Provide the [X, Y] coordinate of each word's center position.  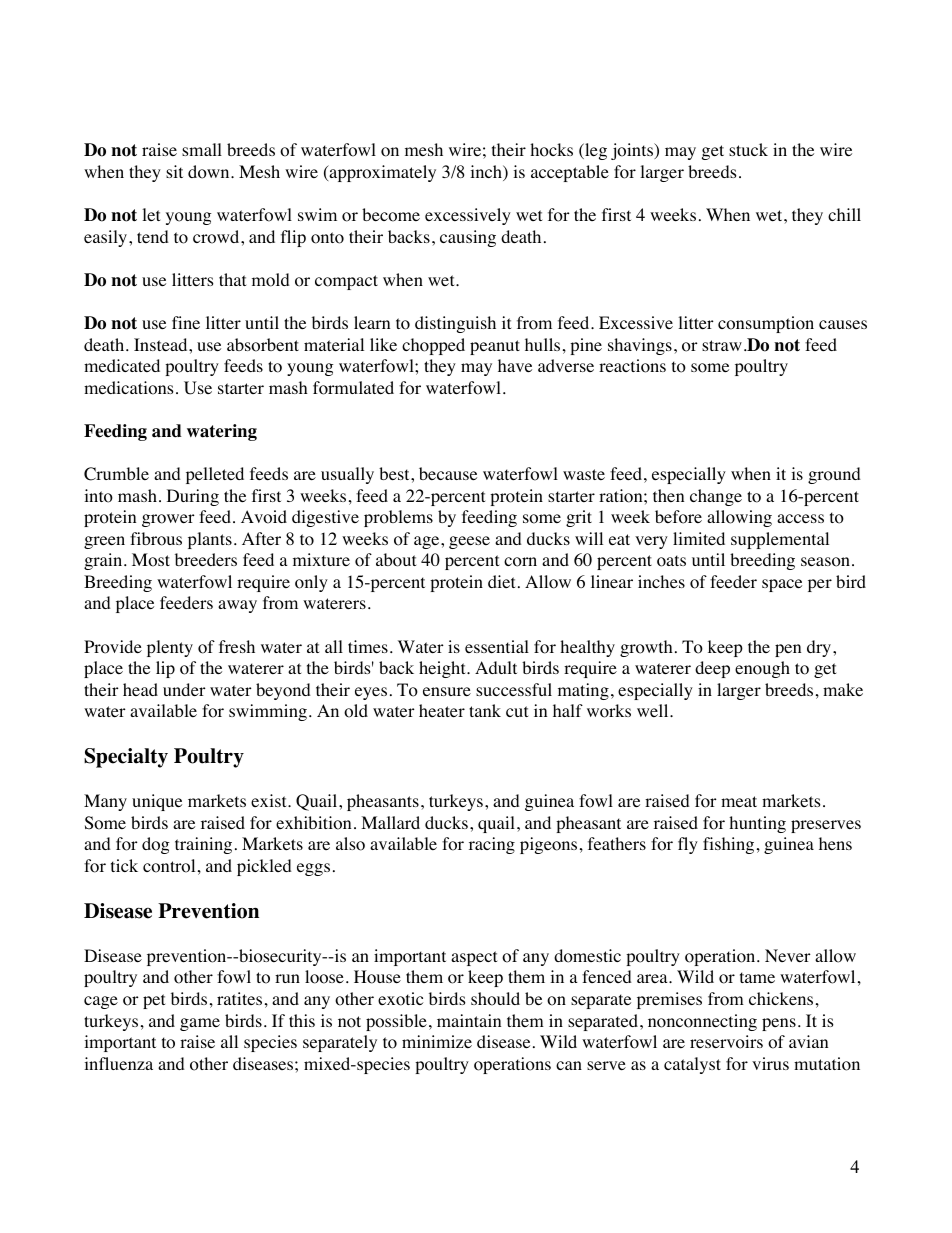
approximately [381, 173]
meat [739, 801]
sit [174, 171]
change [716, 497]
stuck [748, 149]
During [193, 497]
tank [485, 710]
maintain [469, 1020]
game [200, 1024]
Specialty [126, 758]
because [448, 473]
